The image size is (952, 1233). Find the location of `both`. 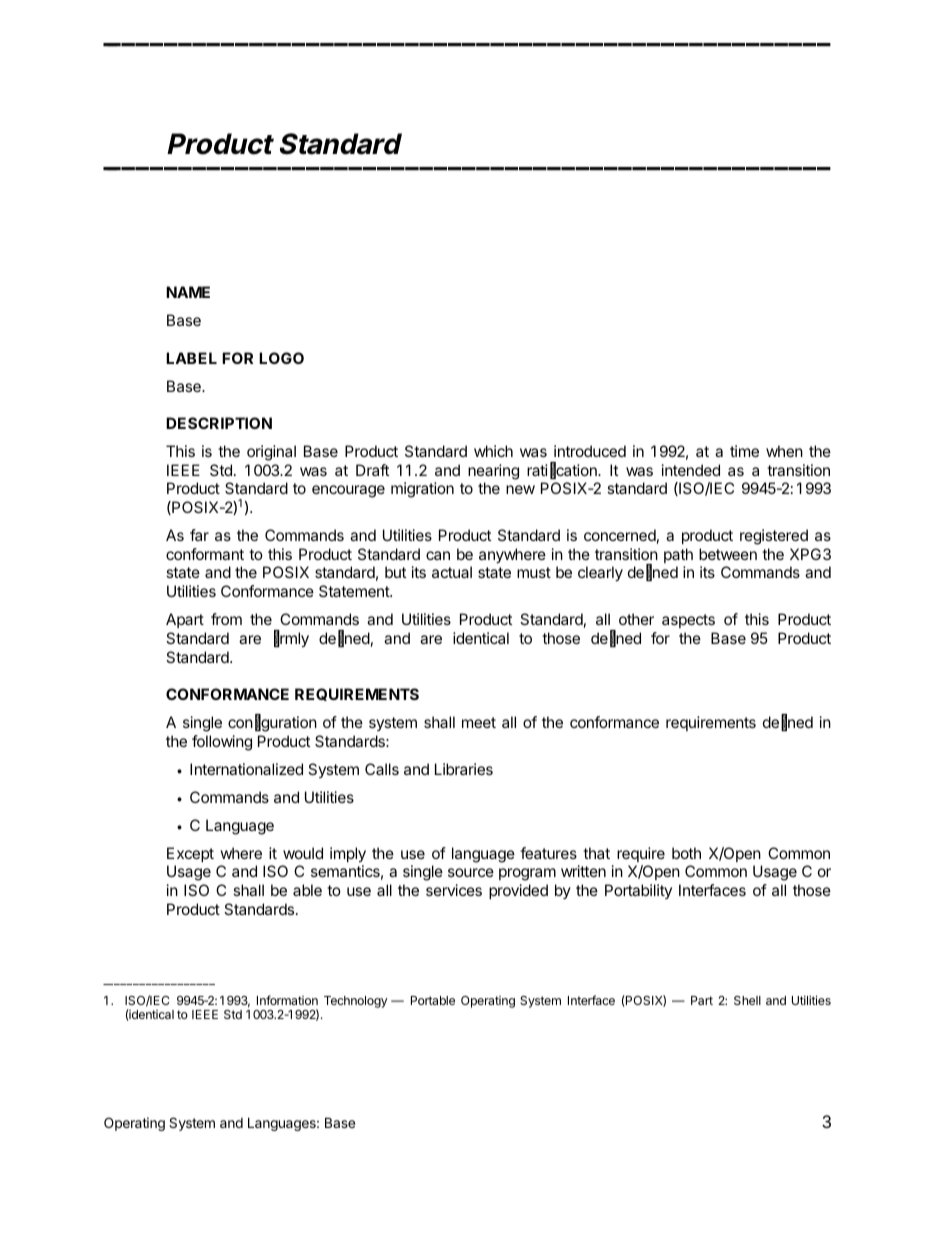

both is located at coordinates (686, 853).
